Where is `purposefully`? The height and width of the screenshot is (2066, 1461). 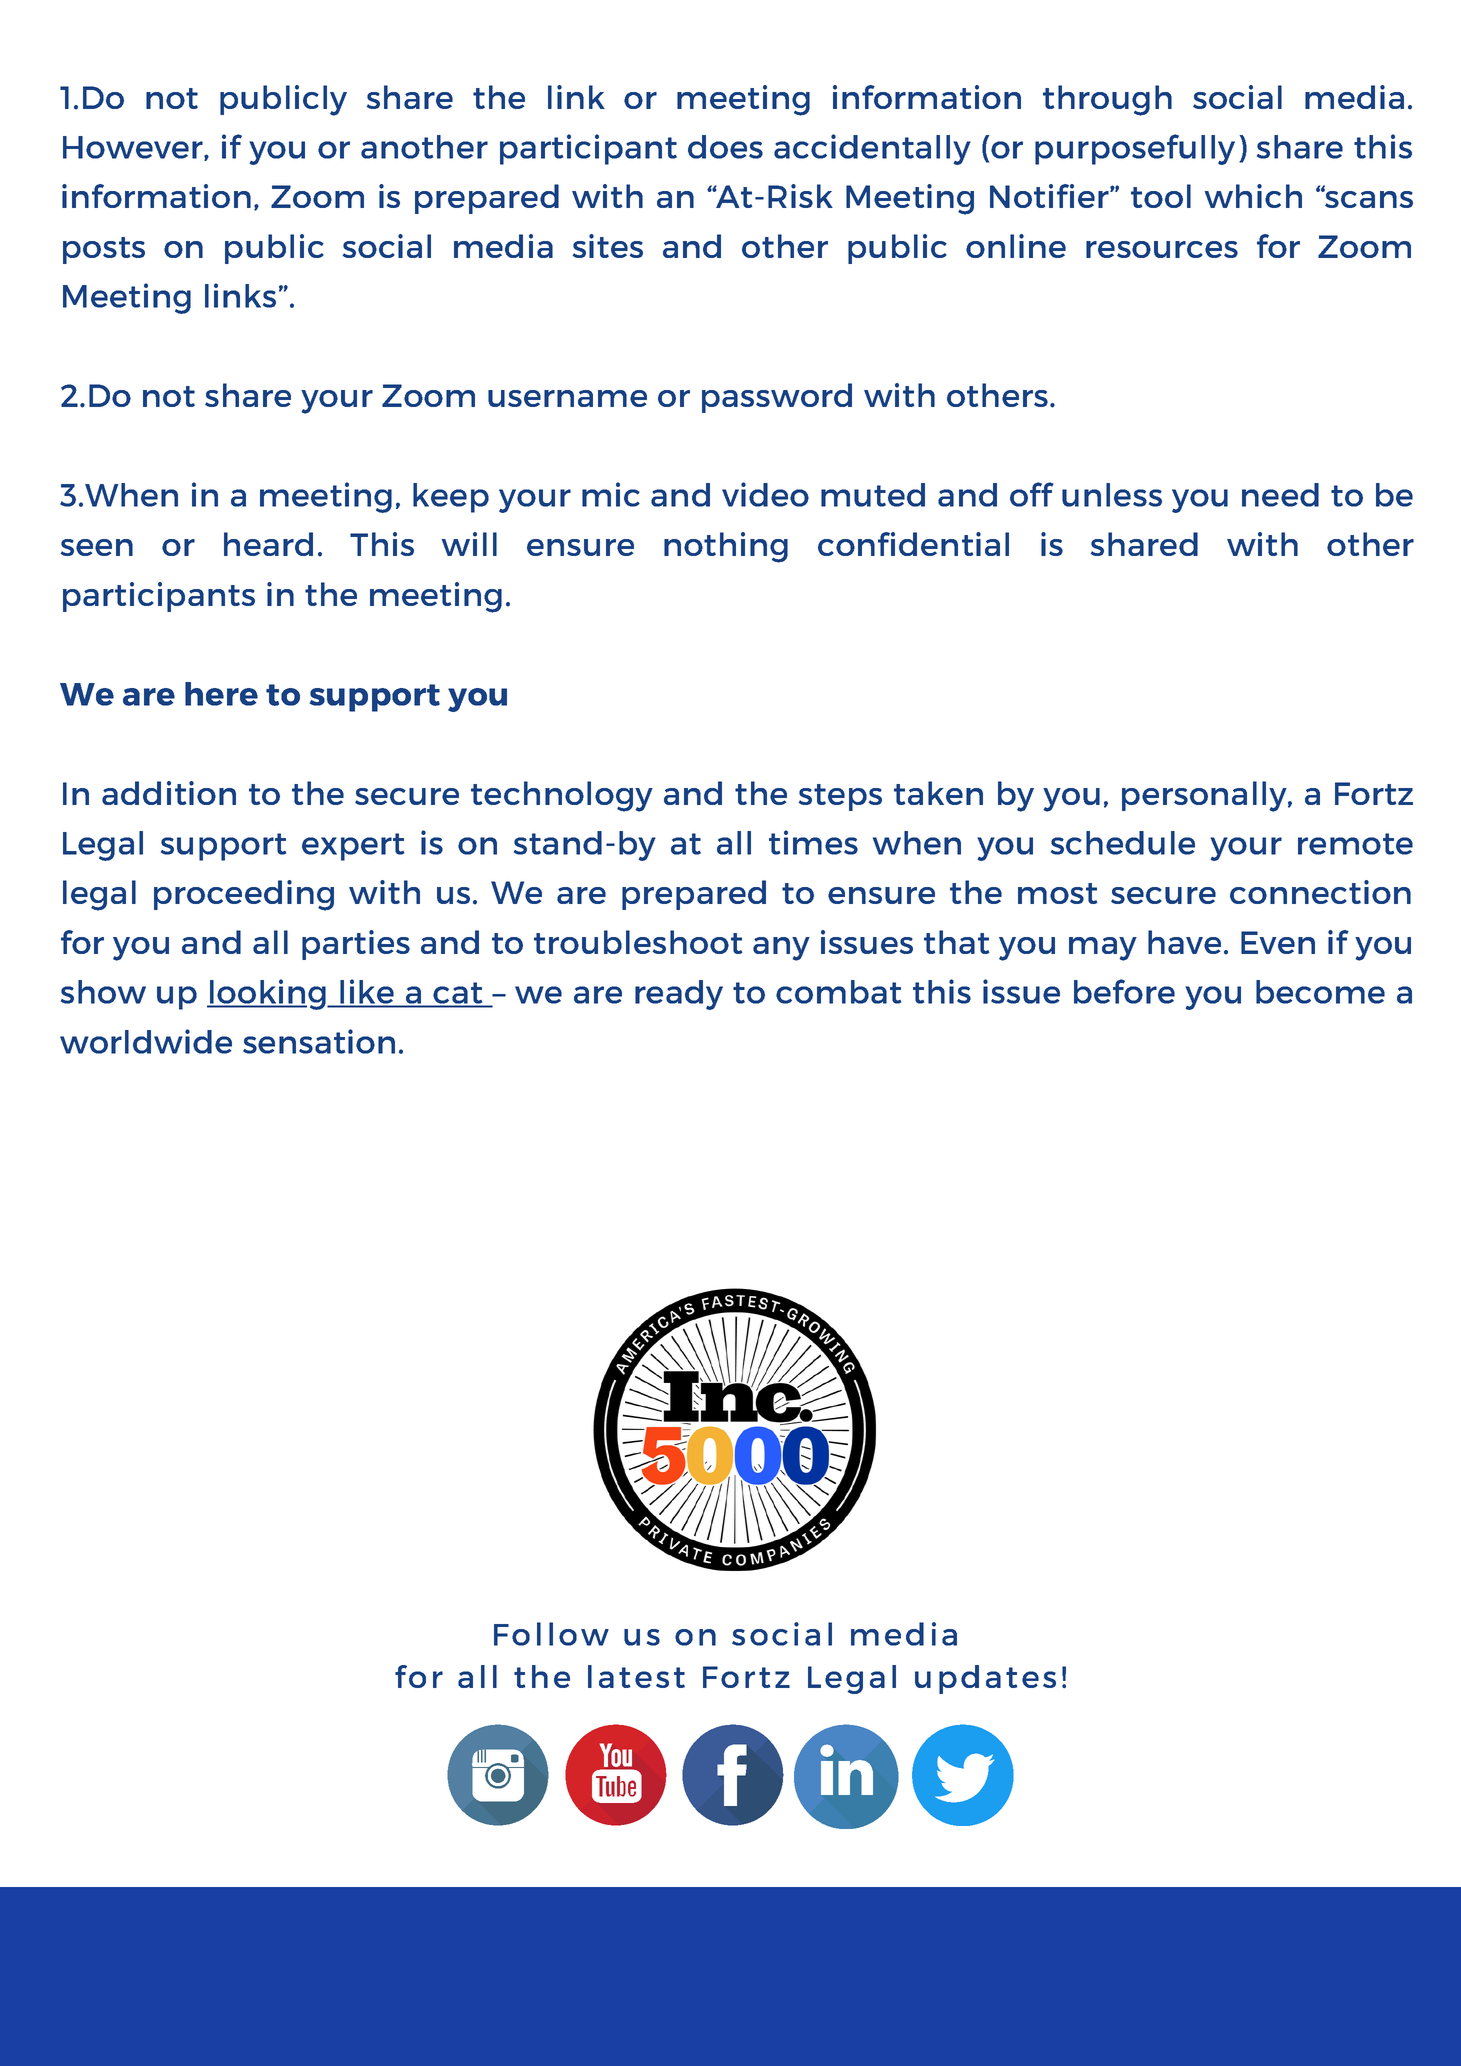 purposefully is located at coordinates (1135, 149).
